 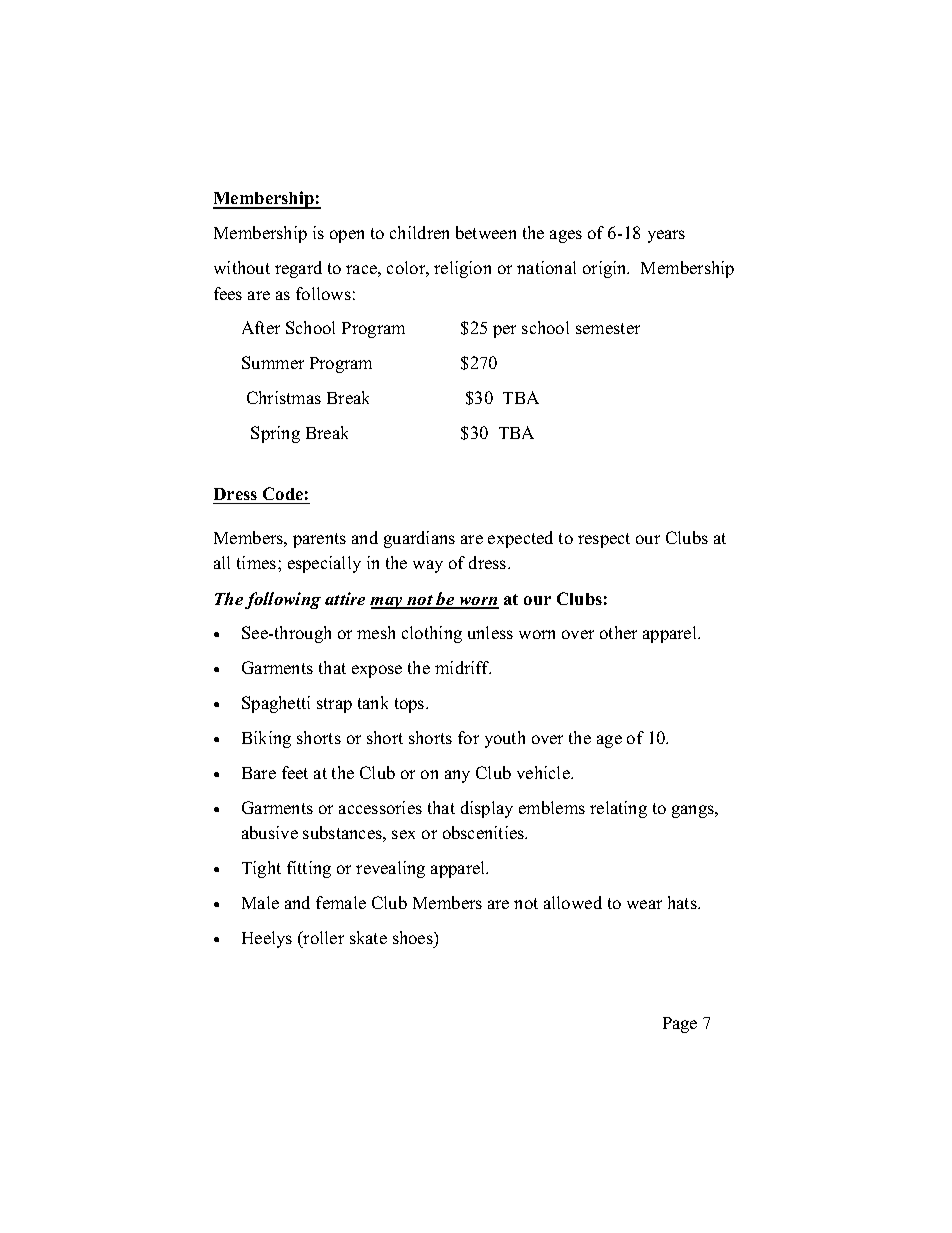 I want to click on origin, so click(x=606, y=269).
